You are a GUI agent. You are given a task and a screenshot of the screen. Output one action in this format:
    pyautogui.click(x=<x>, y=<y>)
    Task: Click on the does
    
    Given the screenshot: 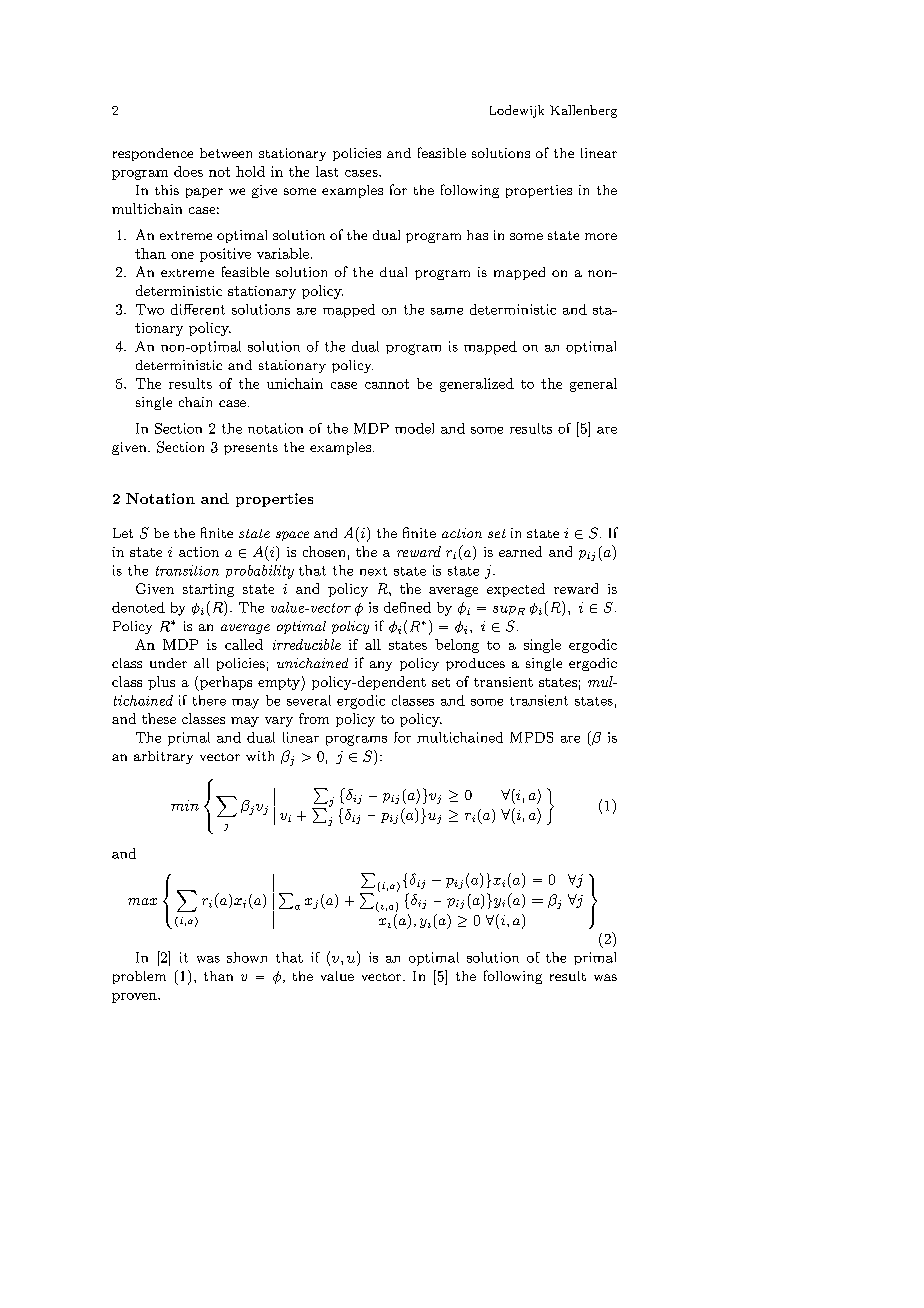 What is the action you would take?
    pyautogui.click(x=188, y=171)
